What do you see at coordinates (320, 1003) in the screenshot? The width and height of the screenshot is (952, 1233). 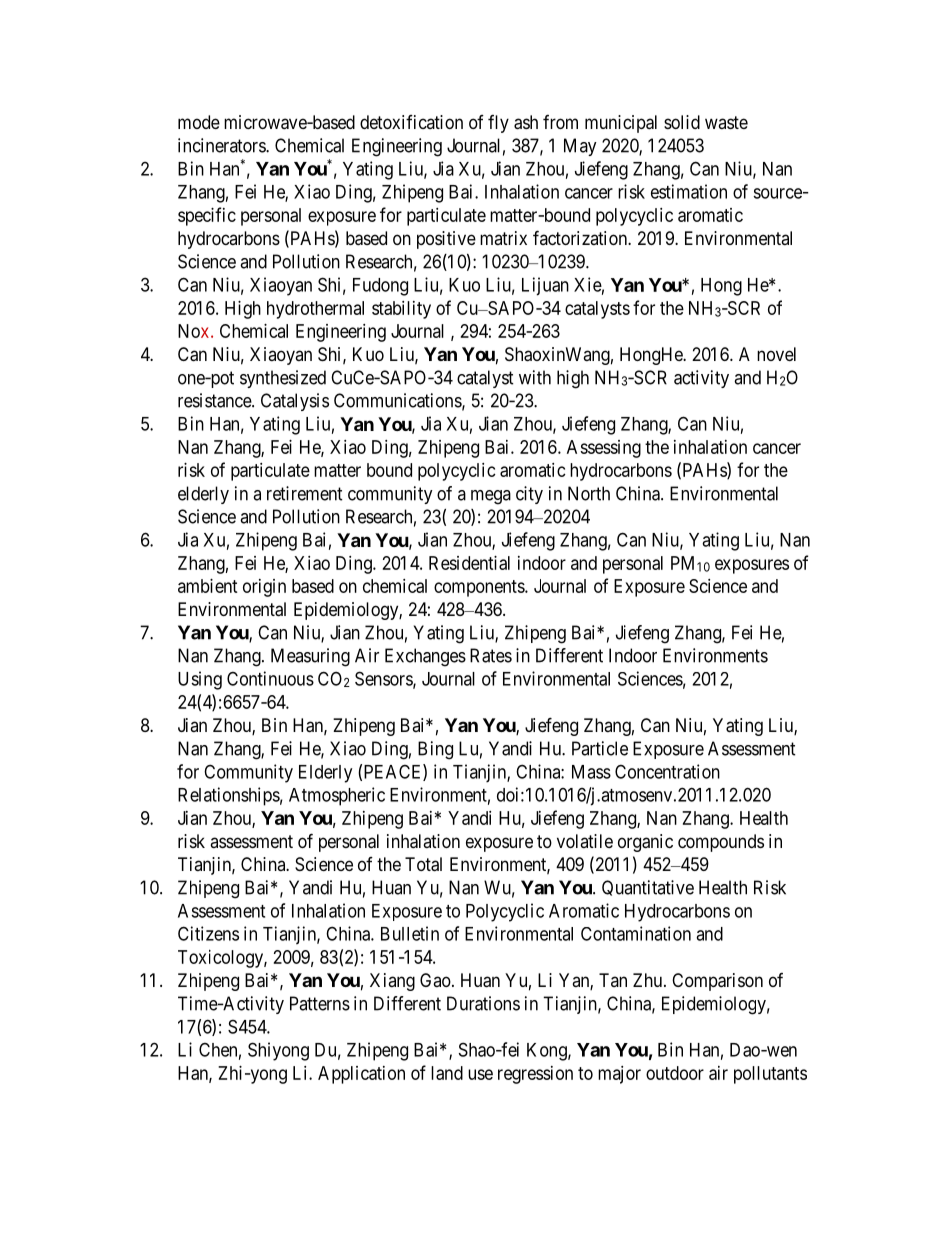 I see `Patterns` at bounding box center [320, 1003].
